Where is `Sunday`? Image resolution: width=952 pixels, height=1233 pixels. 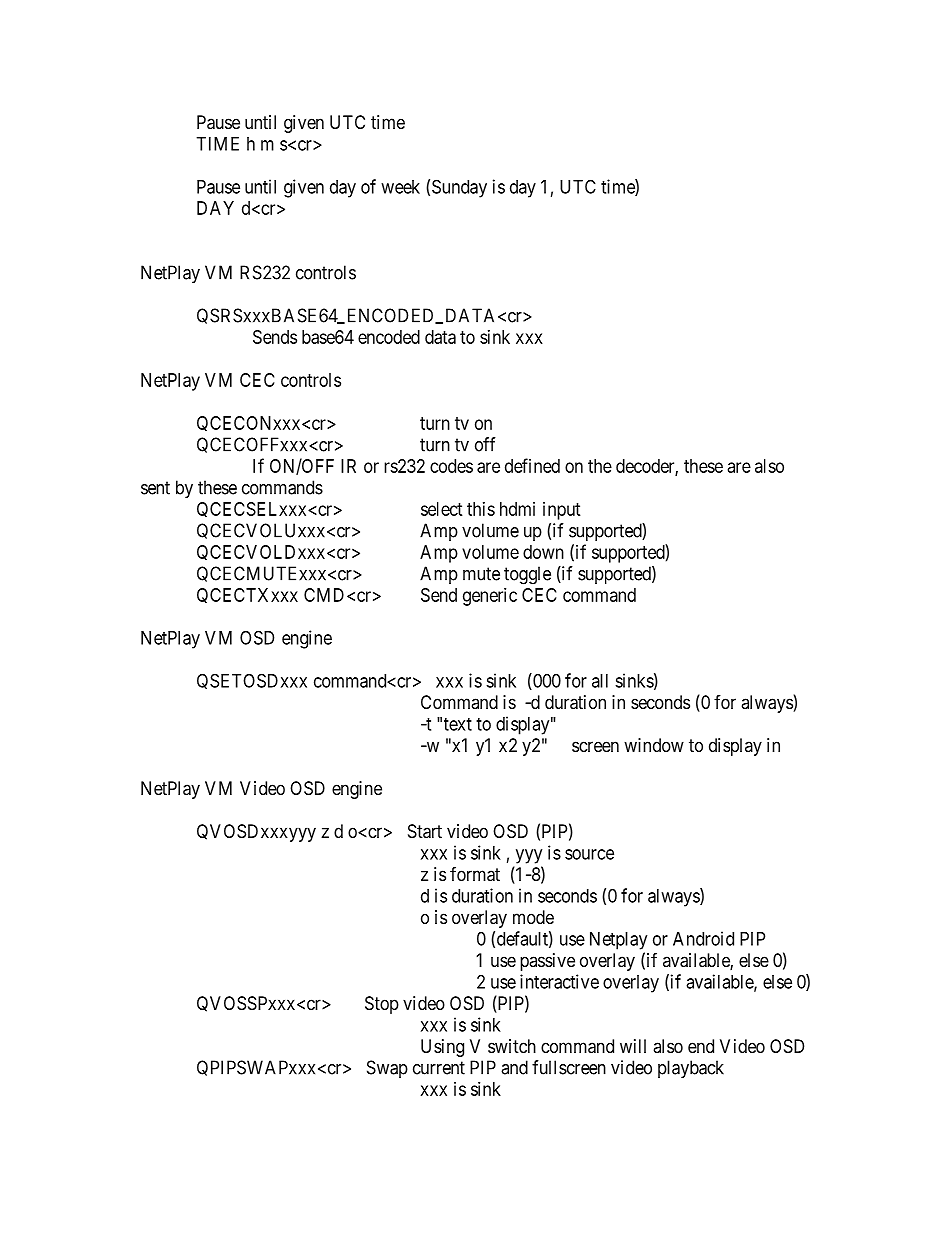
Sunday is located at coordinates (459, 188).
